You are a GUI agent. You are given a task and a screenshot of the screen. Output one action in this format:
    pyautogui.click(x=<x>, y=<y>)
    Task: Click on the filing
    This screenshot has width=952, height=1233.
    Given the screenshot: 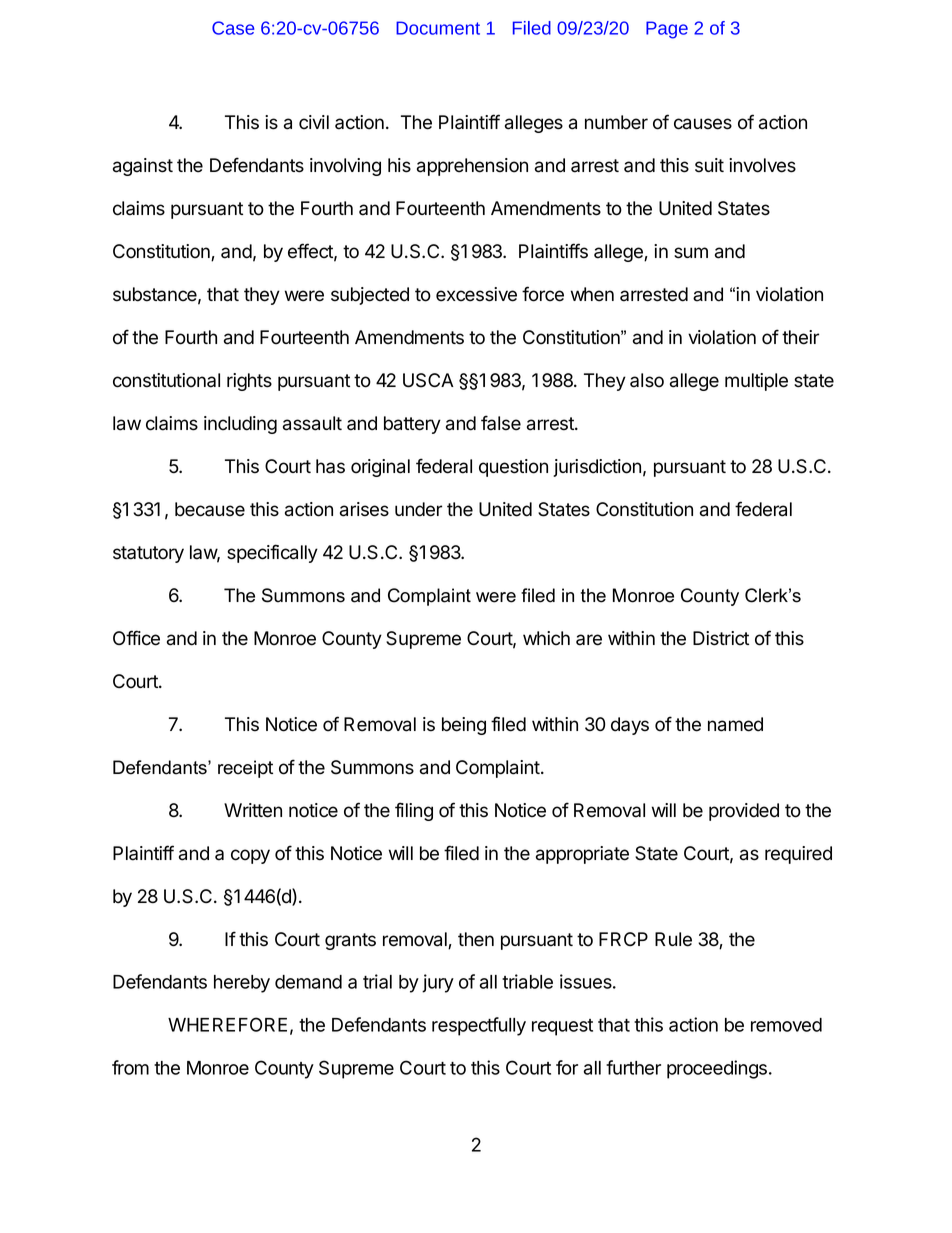 What is the action you would take?
    pyautogui.click(x=414, y=811)
